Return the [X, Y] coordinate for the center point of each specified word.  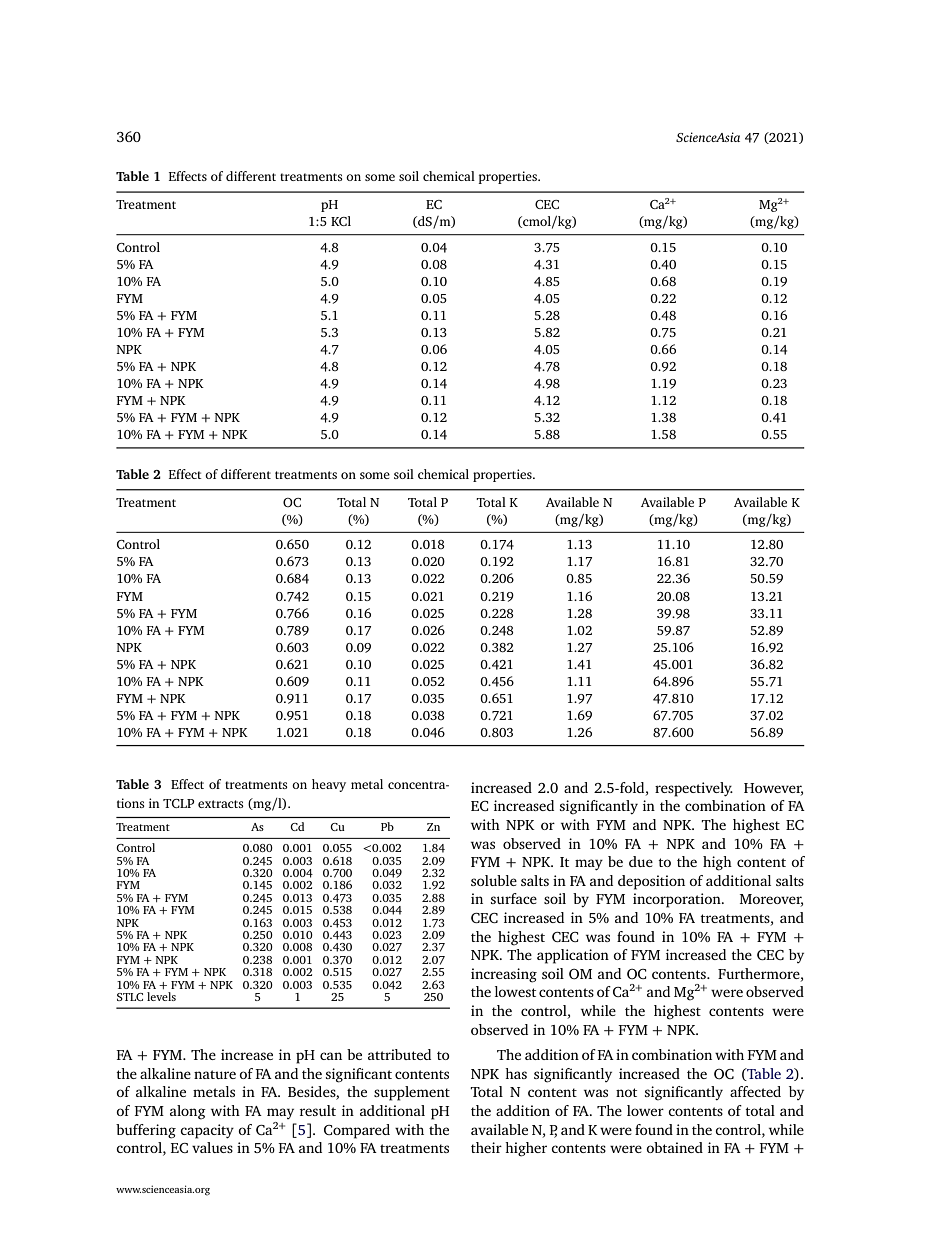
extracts [221, 804]
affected [755, 1091]
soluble [494, 880]
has [516, 1073]
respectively [694, 789]
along [188, 1112]
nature [215, 1074]
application [573, 956]
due [641, 861]
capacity [207, 1131]
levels [161, 996]
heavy [329, 785]
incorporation [678, 900]
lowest [515, 991]
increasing [504, 975]
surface [514, 898]
